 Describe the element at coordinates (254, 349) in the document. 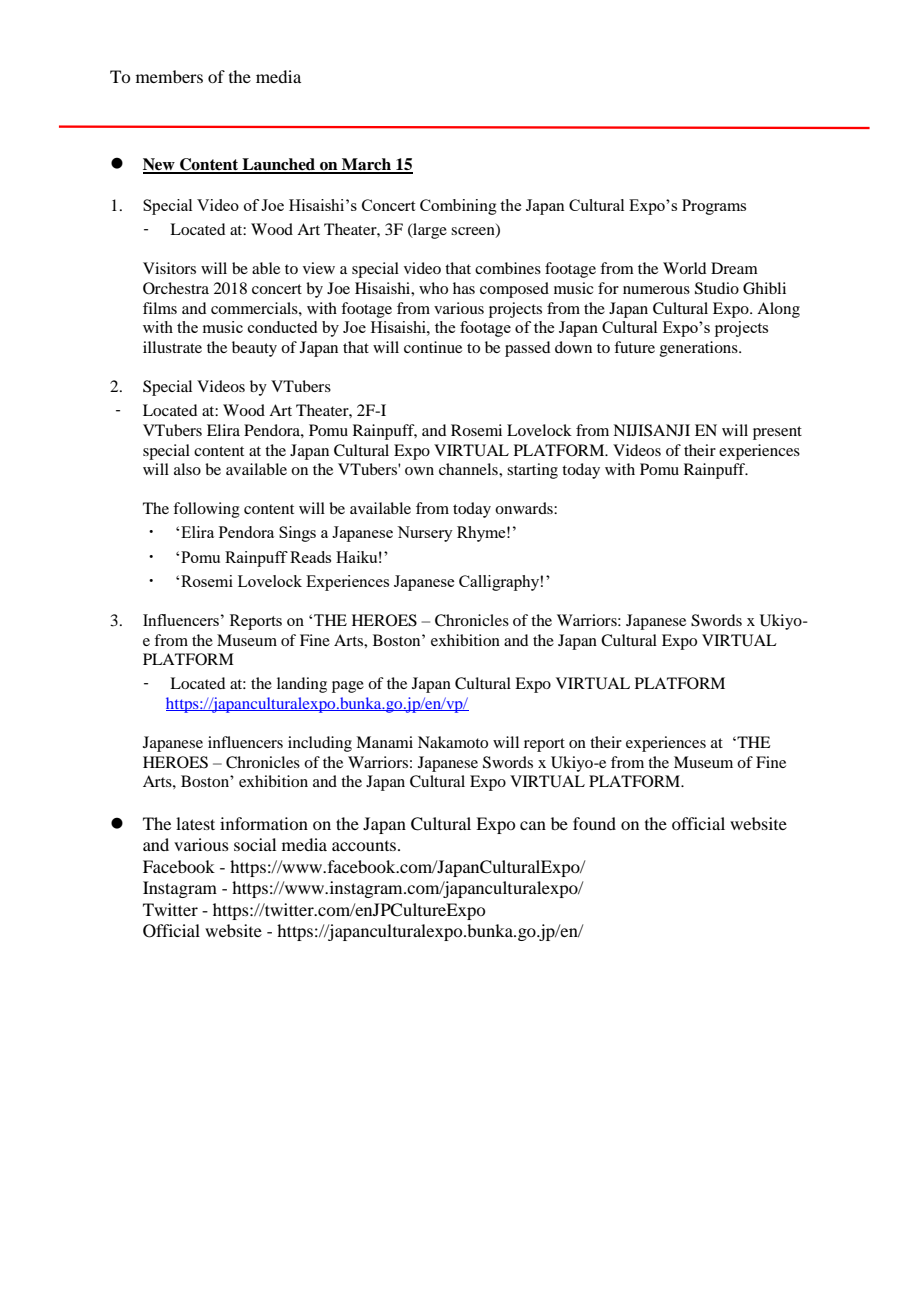

I see `beauty` at that location.
